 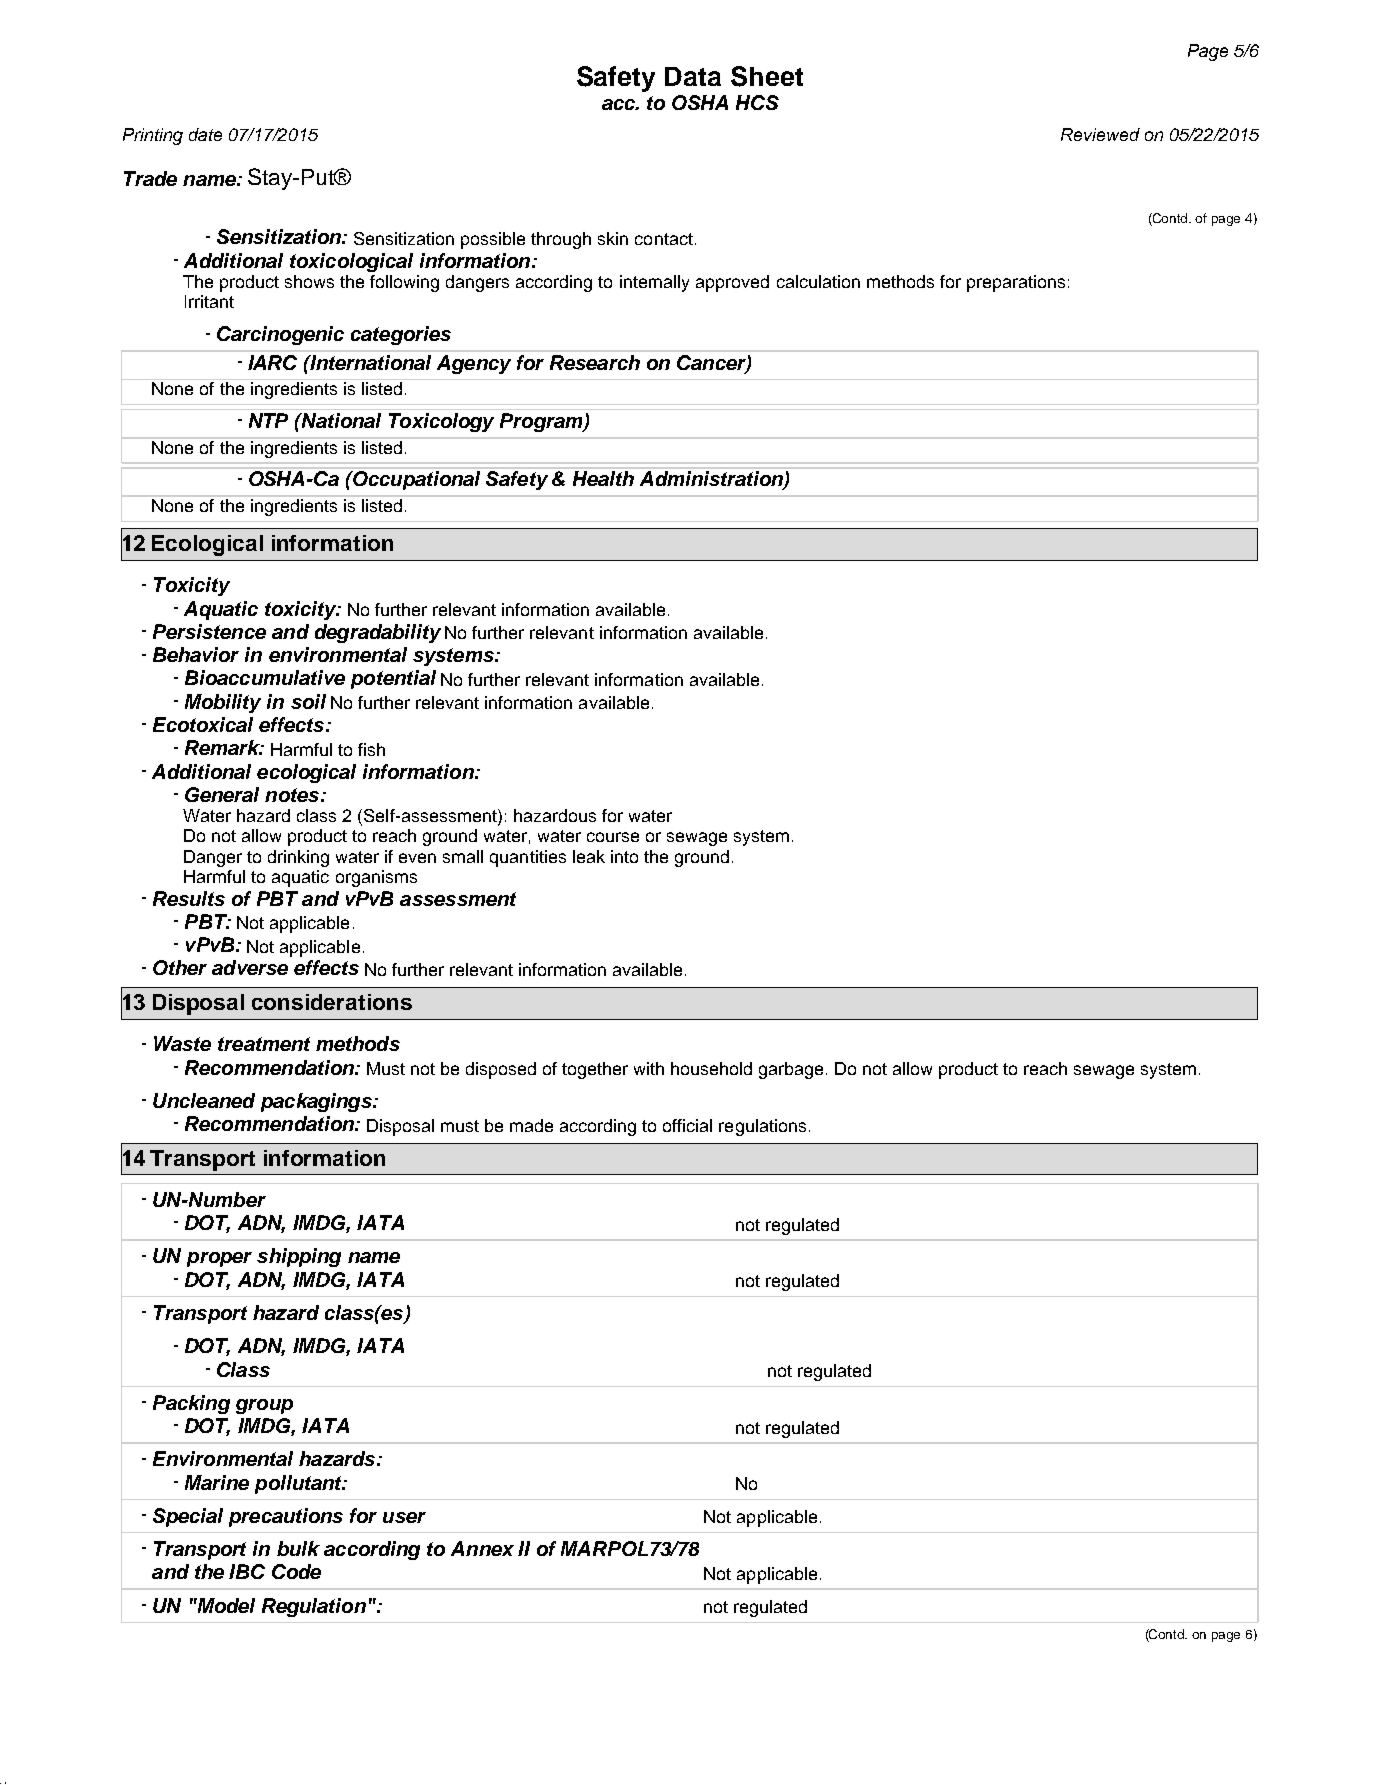 I want to click on preparations, so click(x=1016, y=283).
